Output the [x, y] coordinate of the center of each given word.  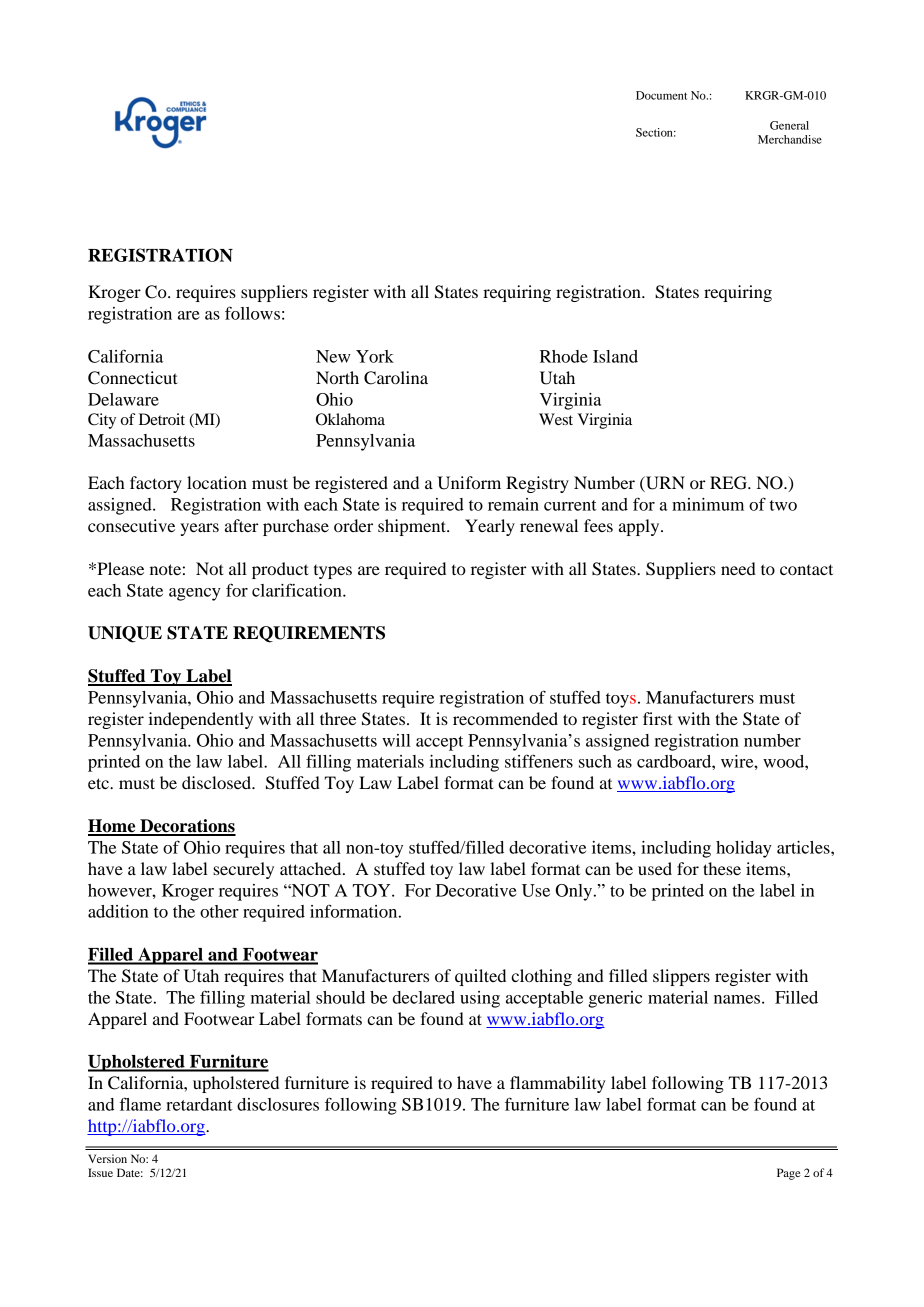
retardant [199, 1104]
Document [661, 95]
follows [252, 313]
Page [789, 1174]
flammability [558, 1084]
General [789, 125]
